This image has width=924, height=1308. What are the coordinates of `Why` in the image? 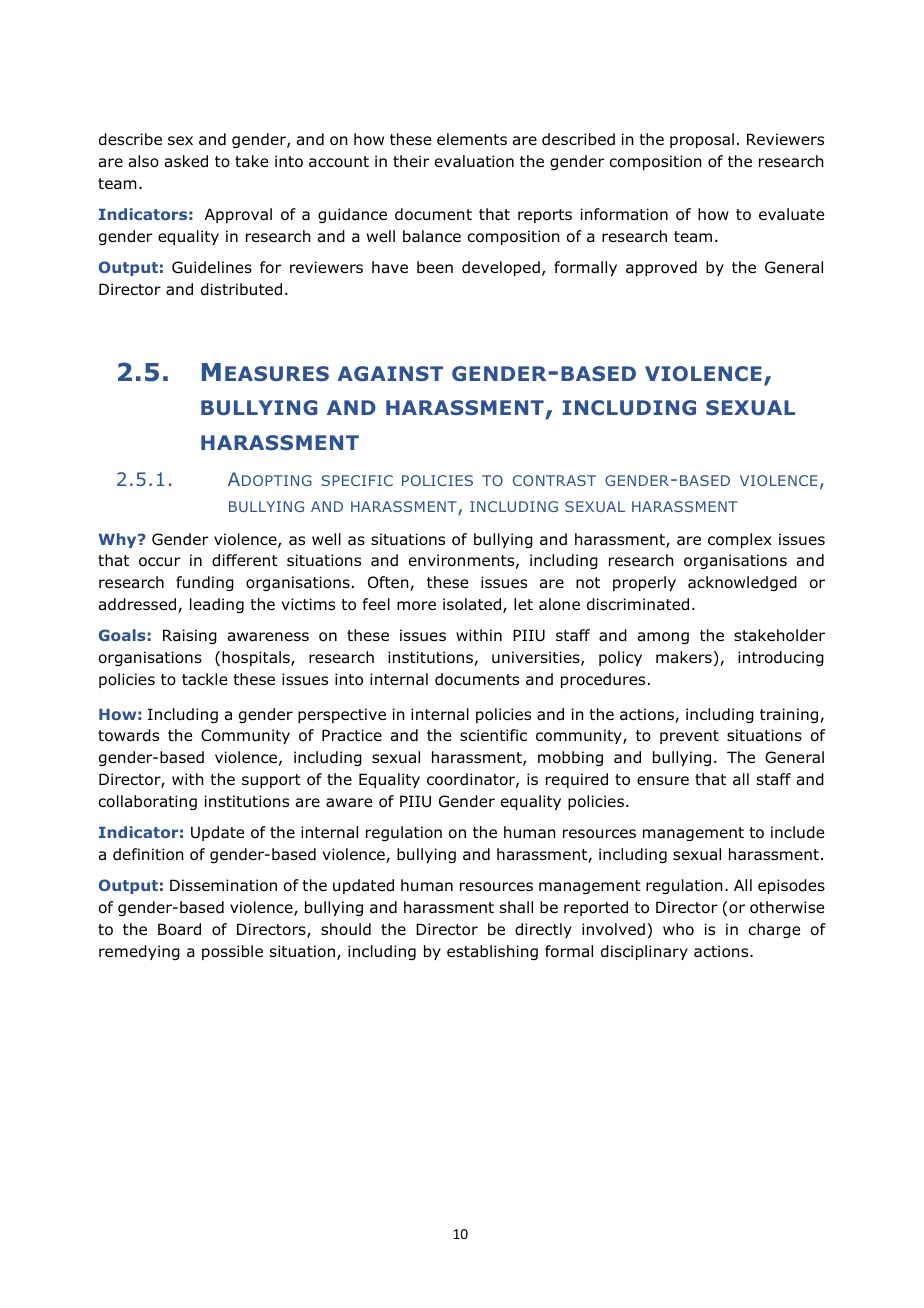 It's located at (118, 540).
